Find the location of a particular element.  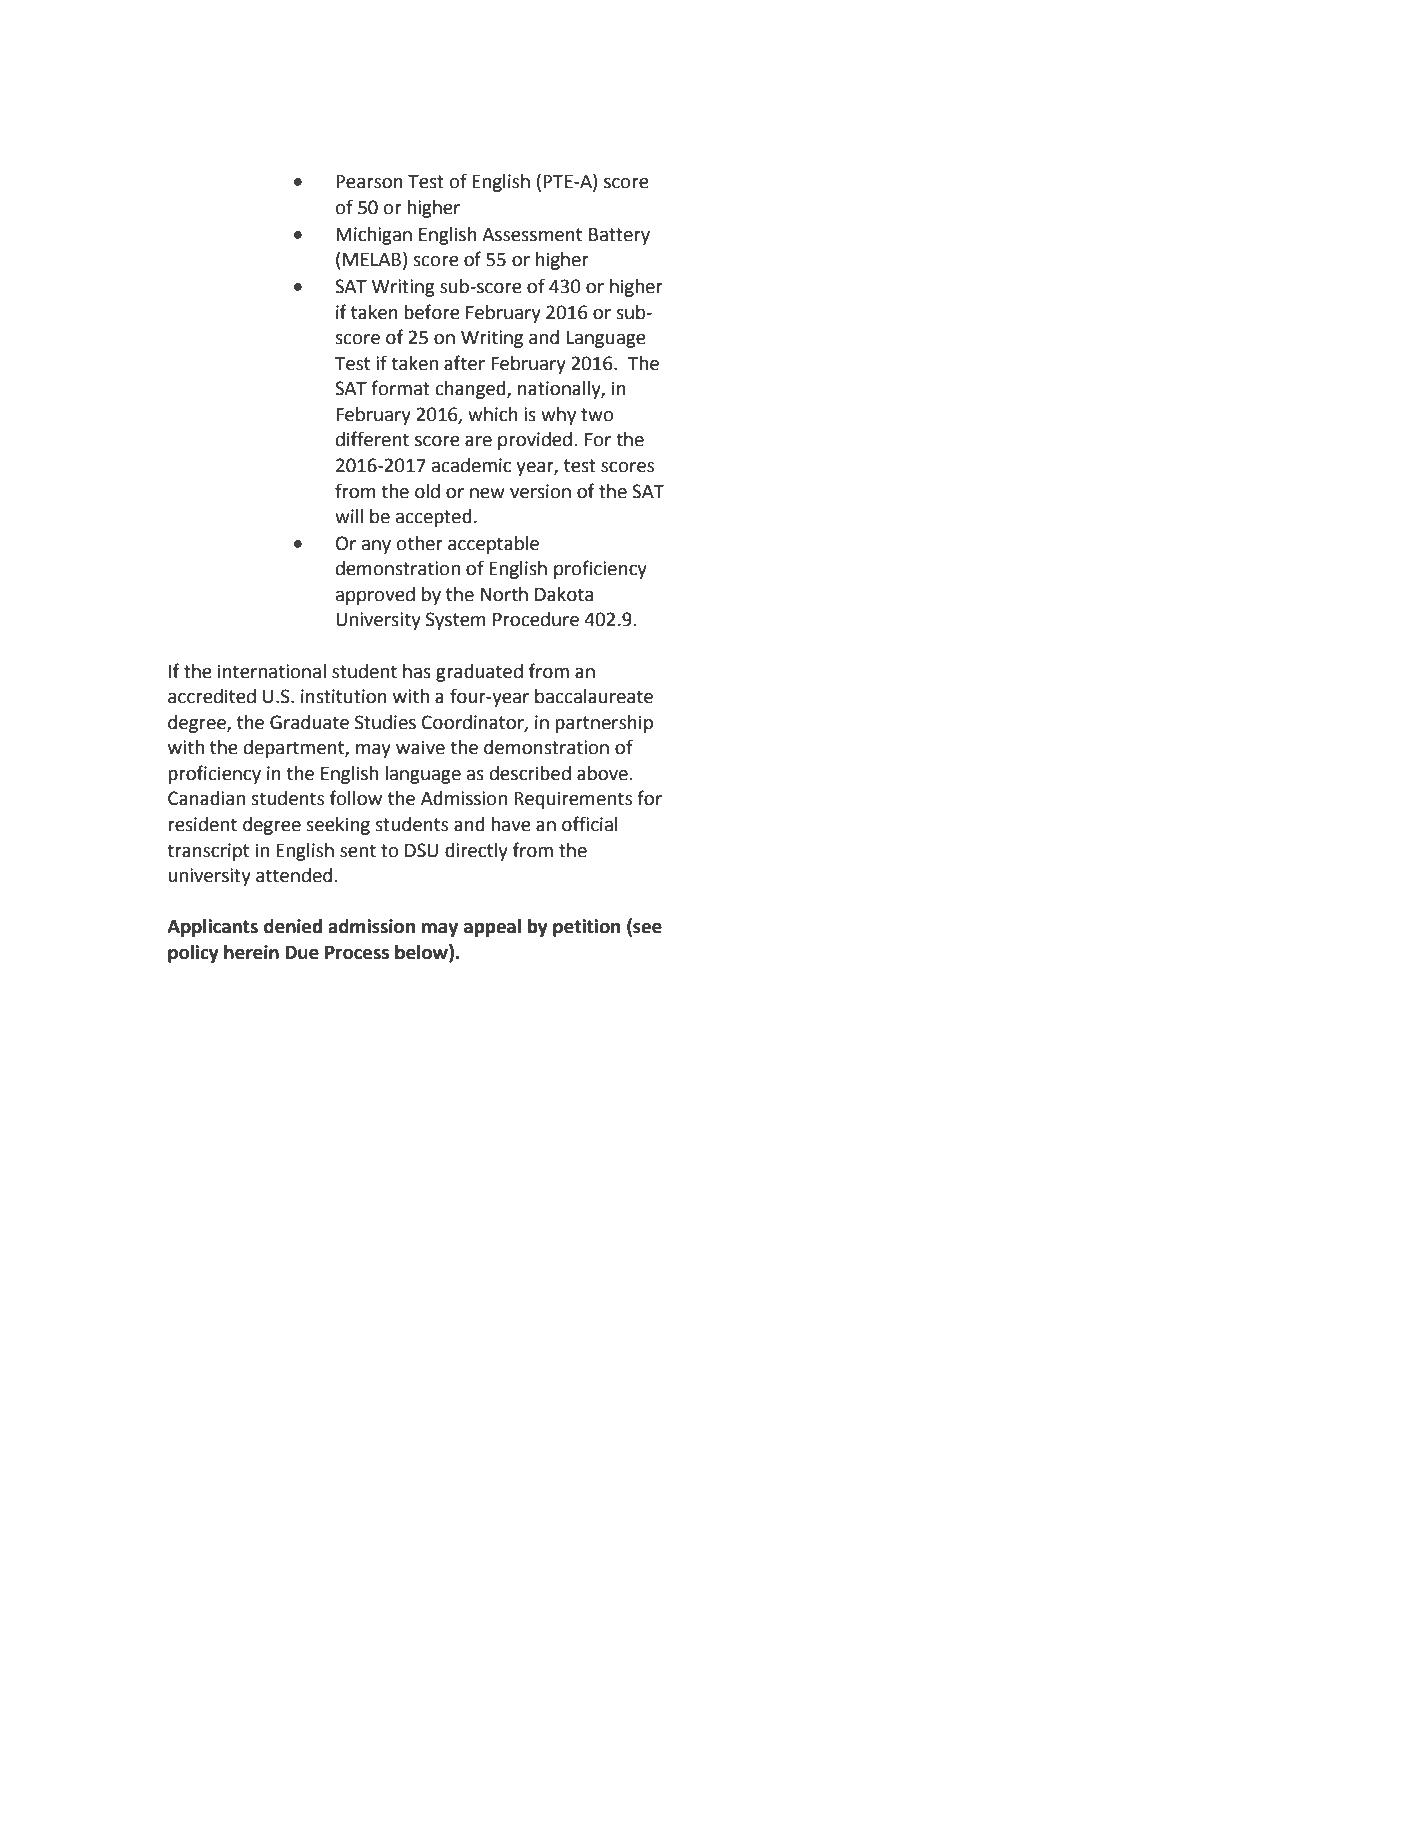

herein is located at coordinates (251, 952).
